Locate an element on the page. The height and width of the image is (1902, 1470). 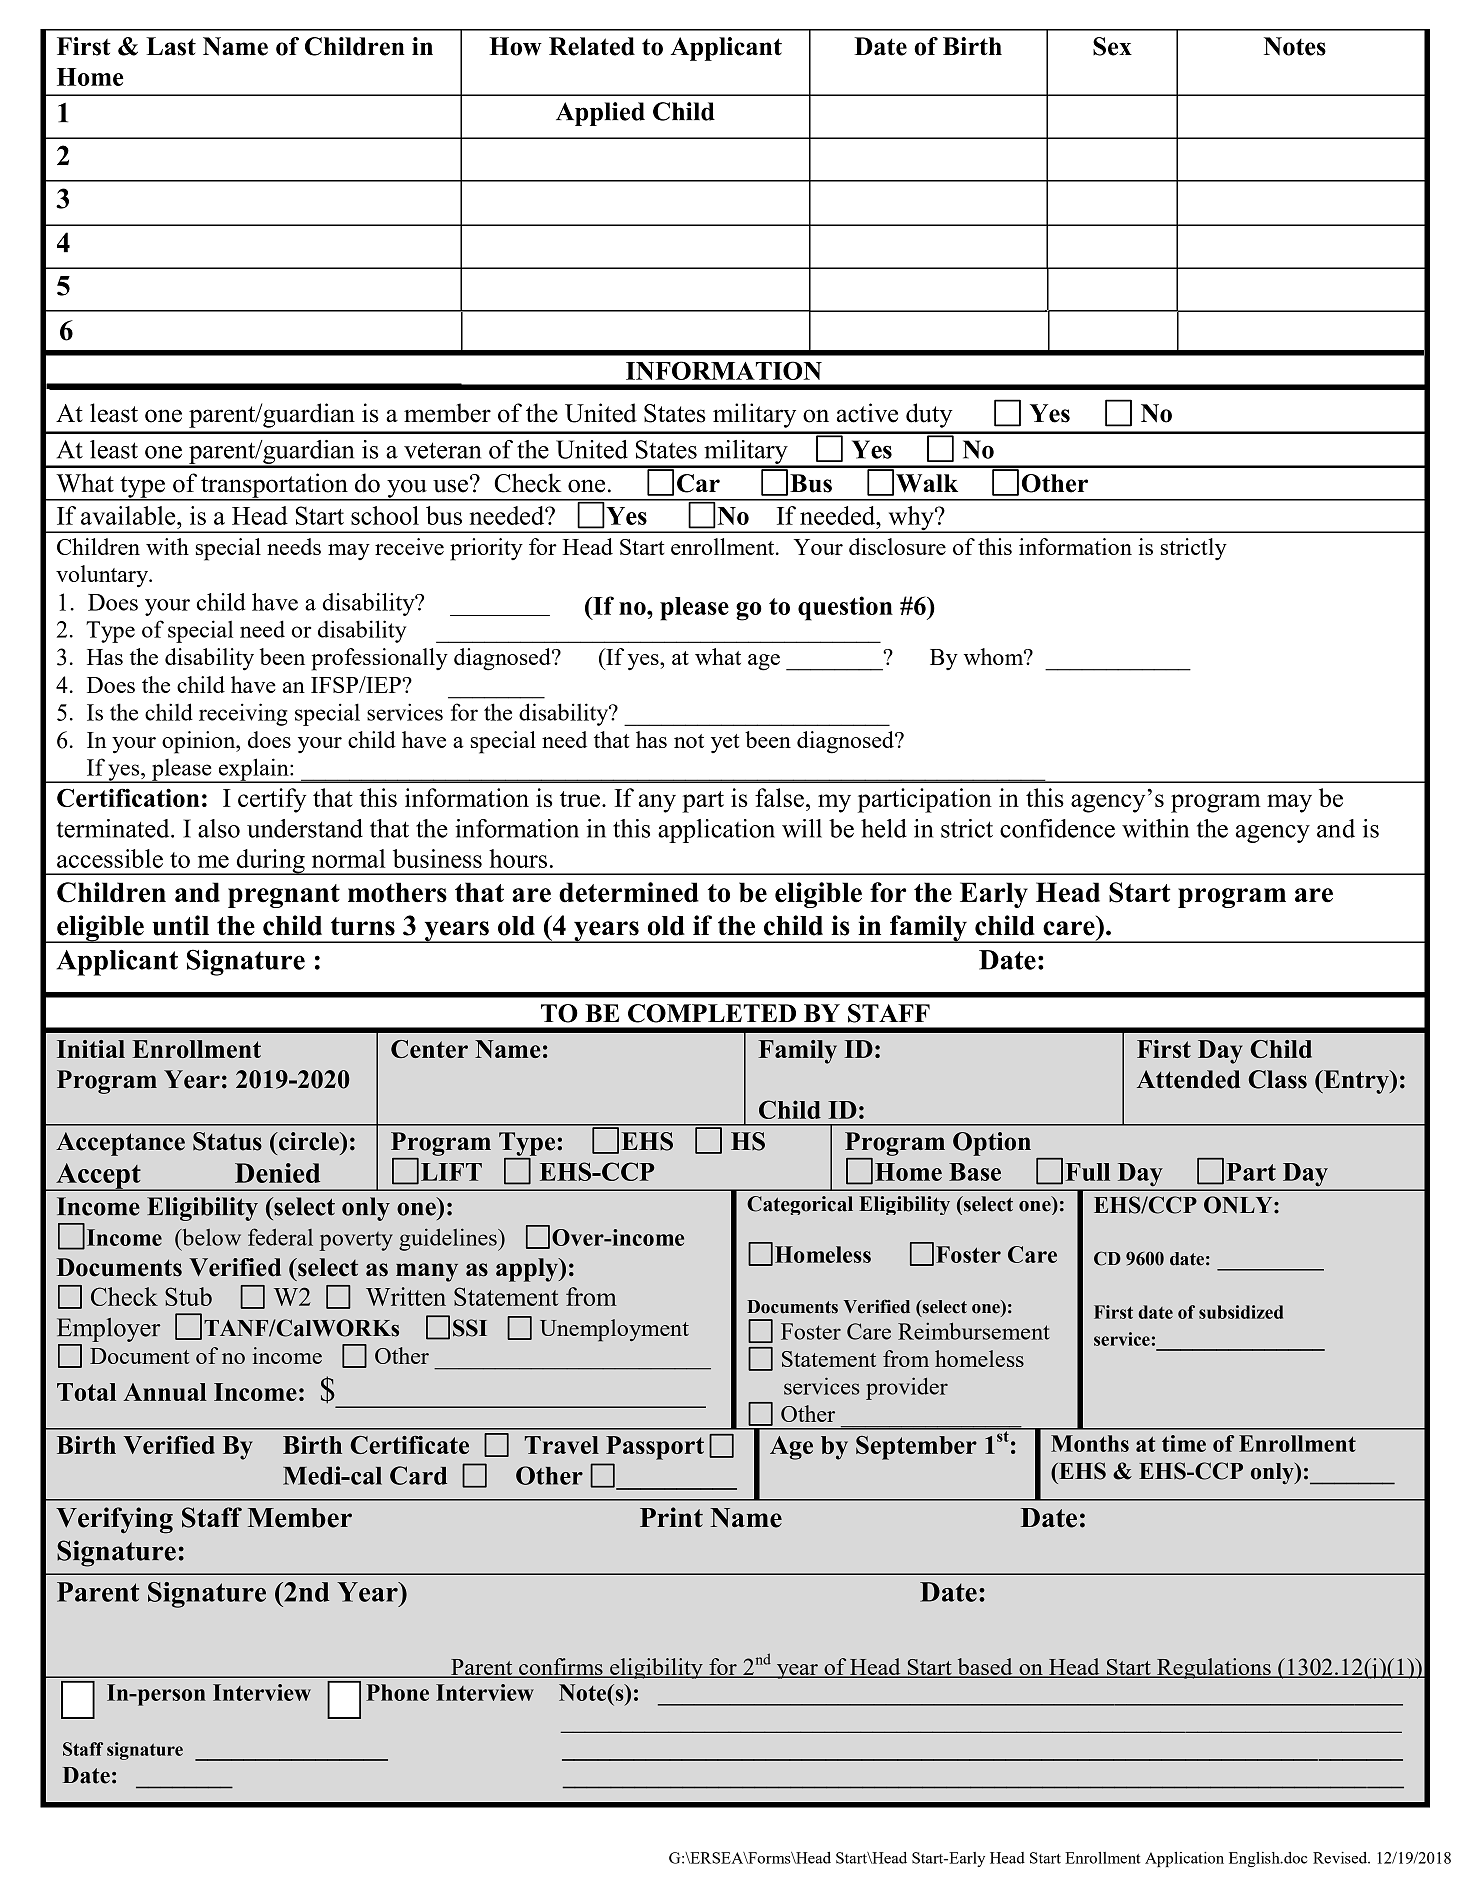
Unemployment is located at coordinates (614, 1330).
